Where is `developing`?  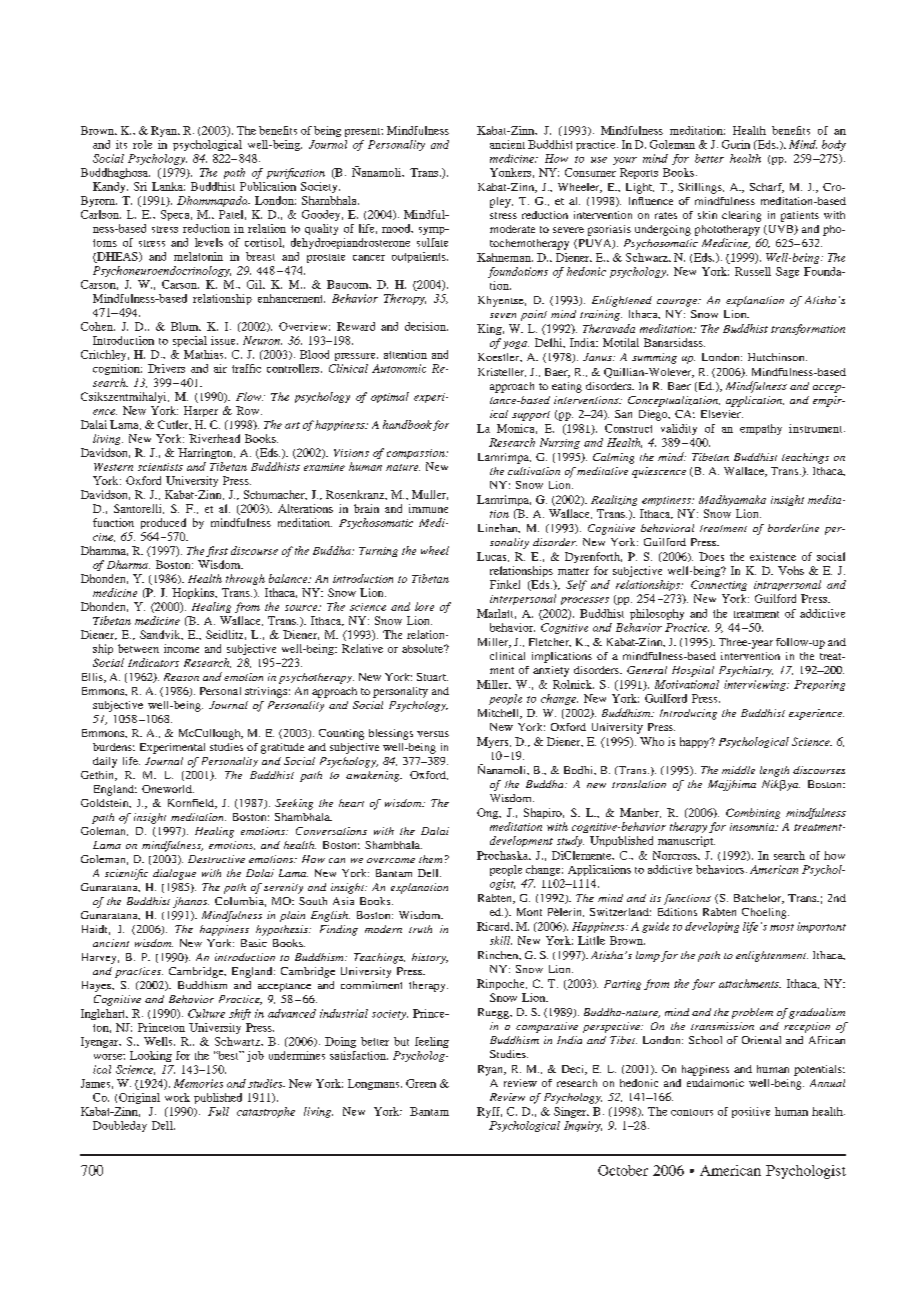
developing is located at coordinates (712, 927).
